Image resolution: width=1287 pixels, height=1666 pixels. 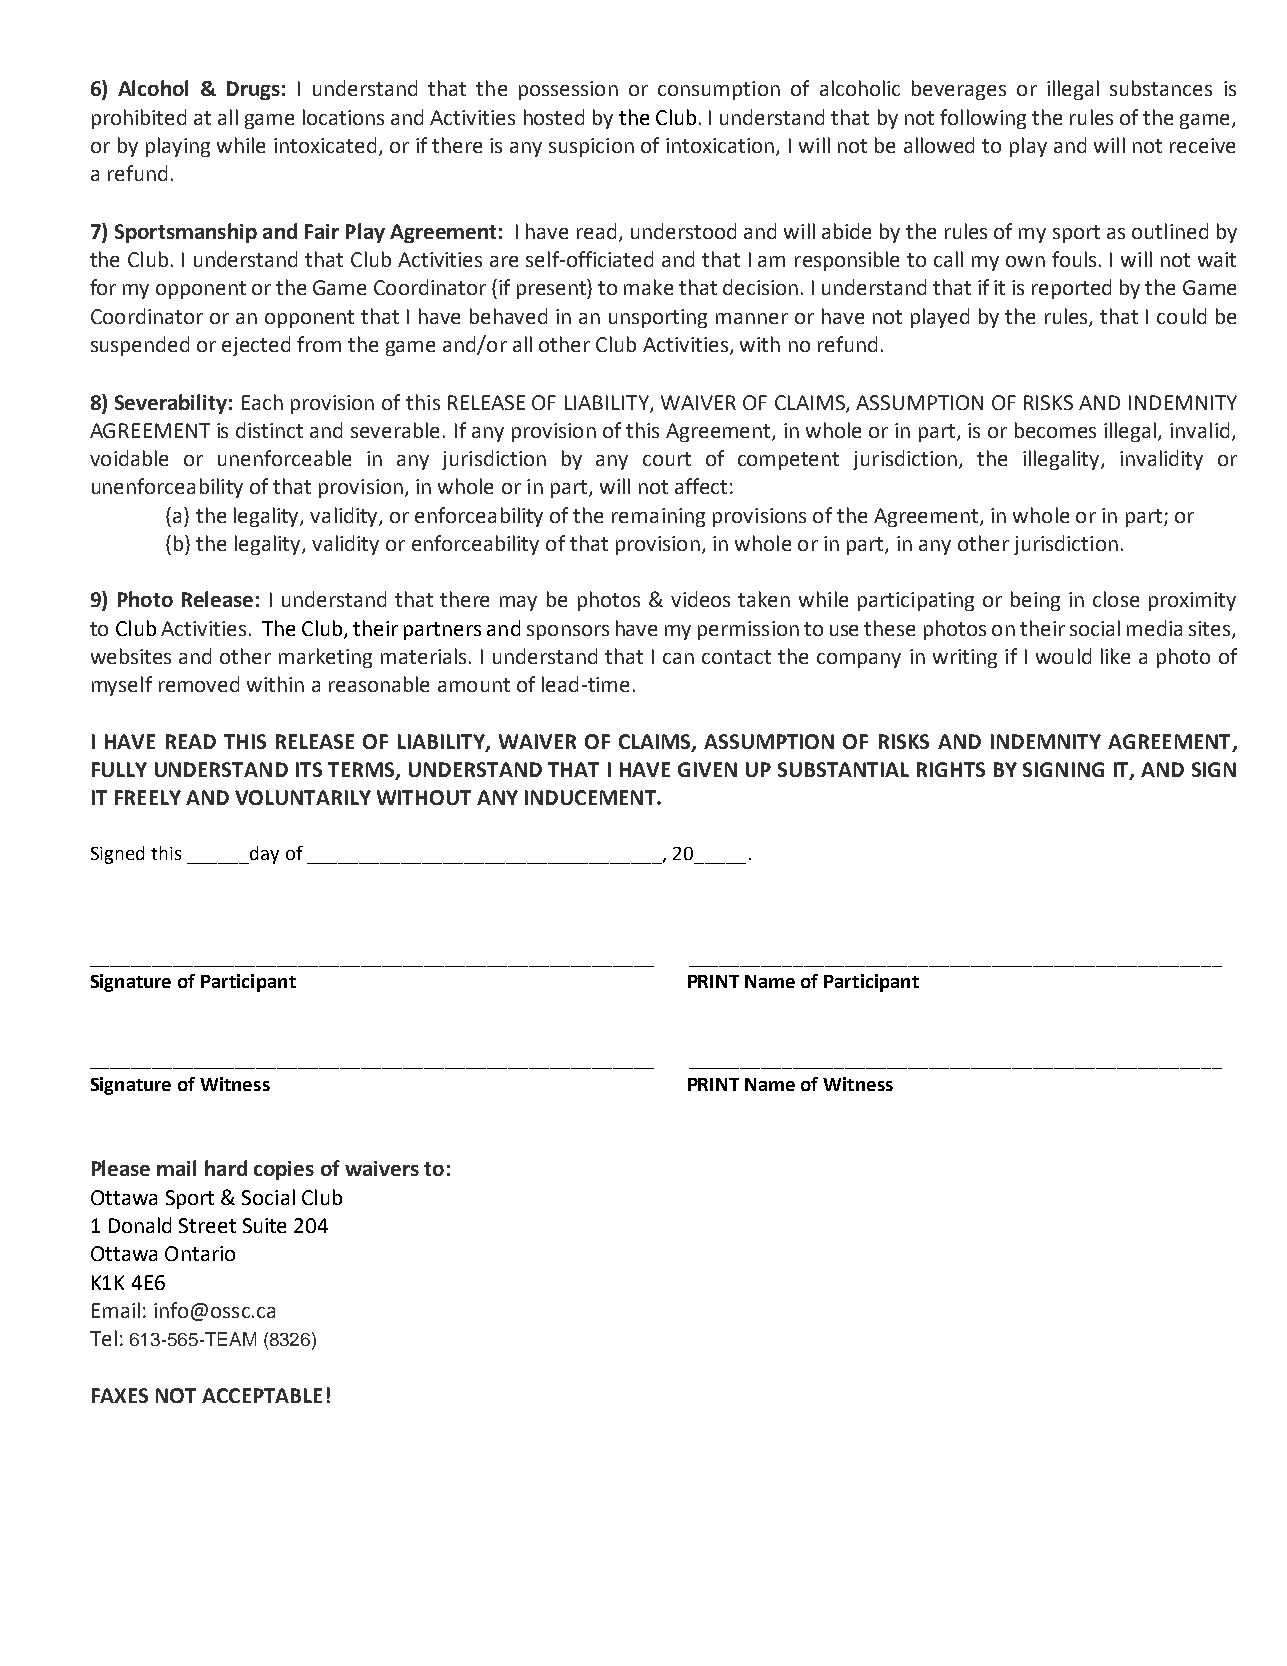 What do you see at coordinates (951, 769) in the screenshot?
I see `RIGHTS` at bounding box center [951, 769].
